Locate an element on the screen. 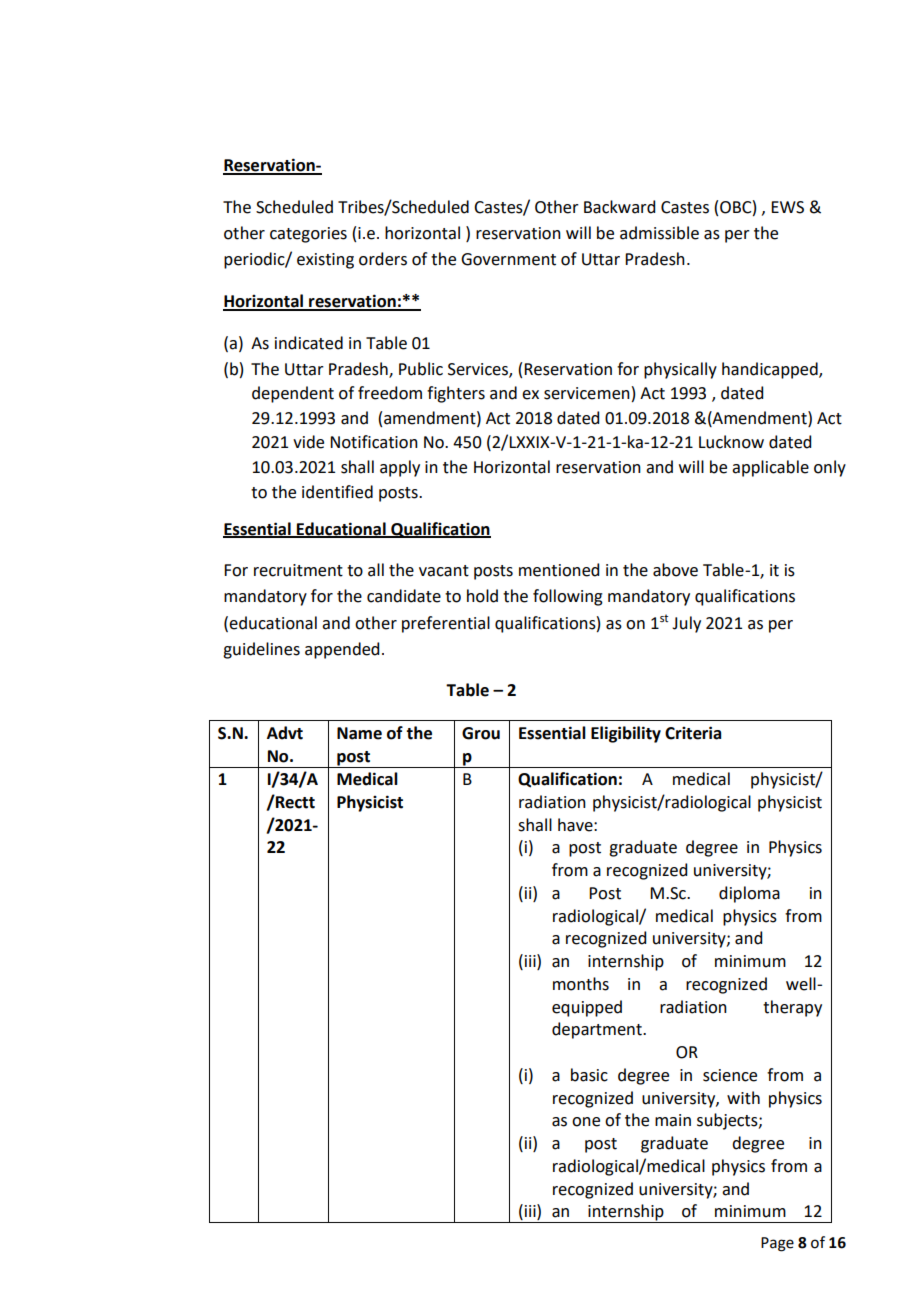 This screenshot has width=924, height=1307. mentioned is located at coordinates (559, 570).
